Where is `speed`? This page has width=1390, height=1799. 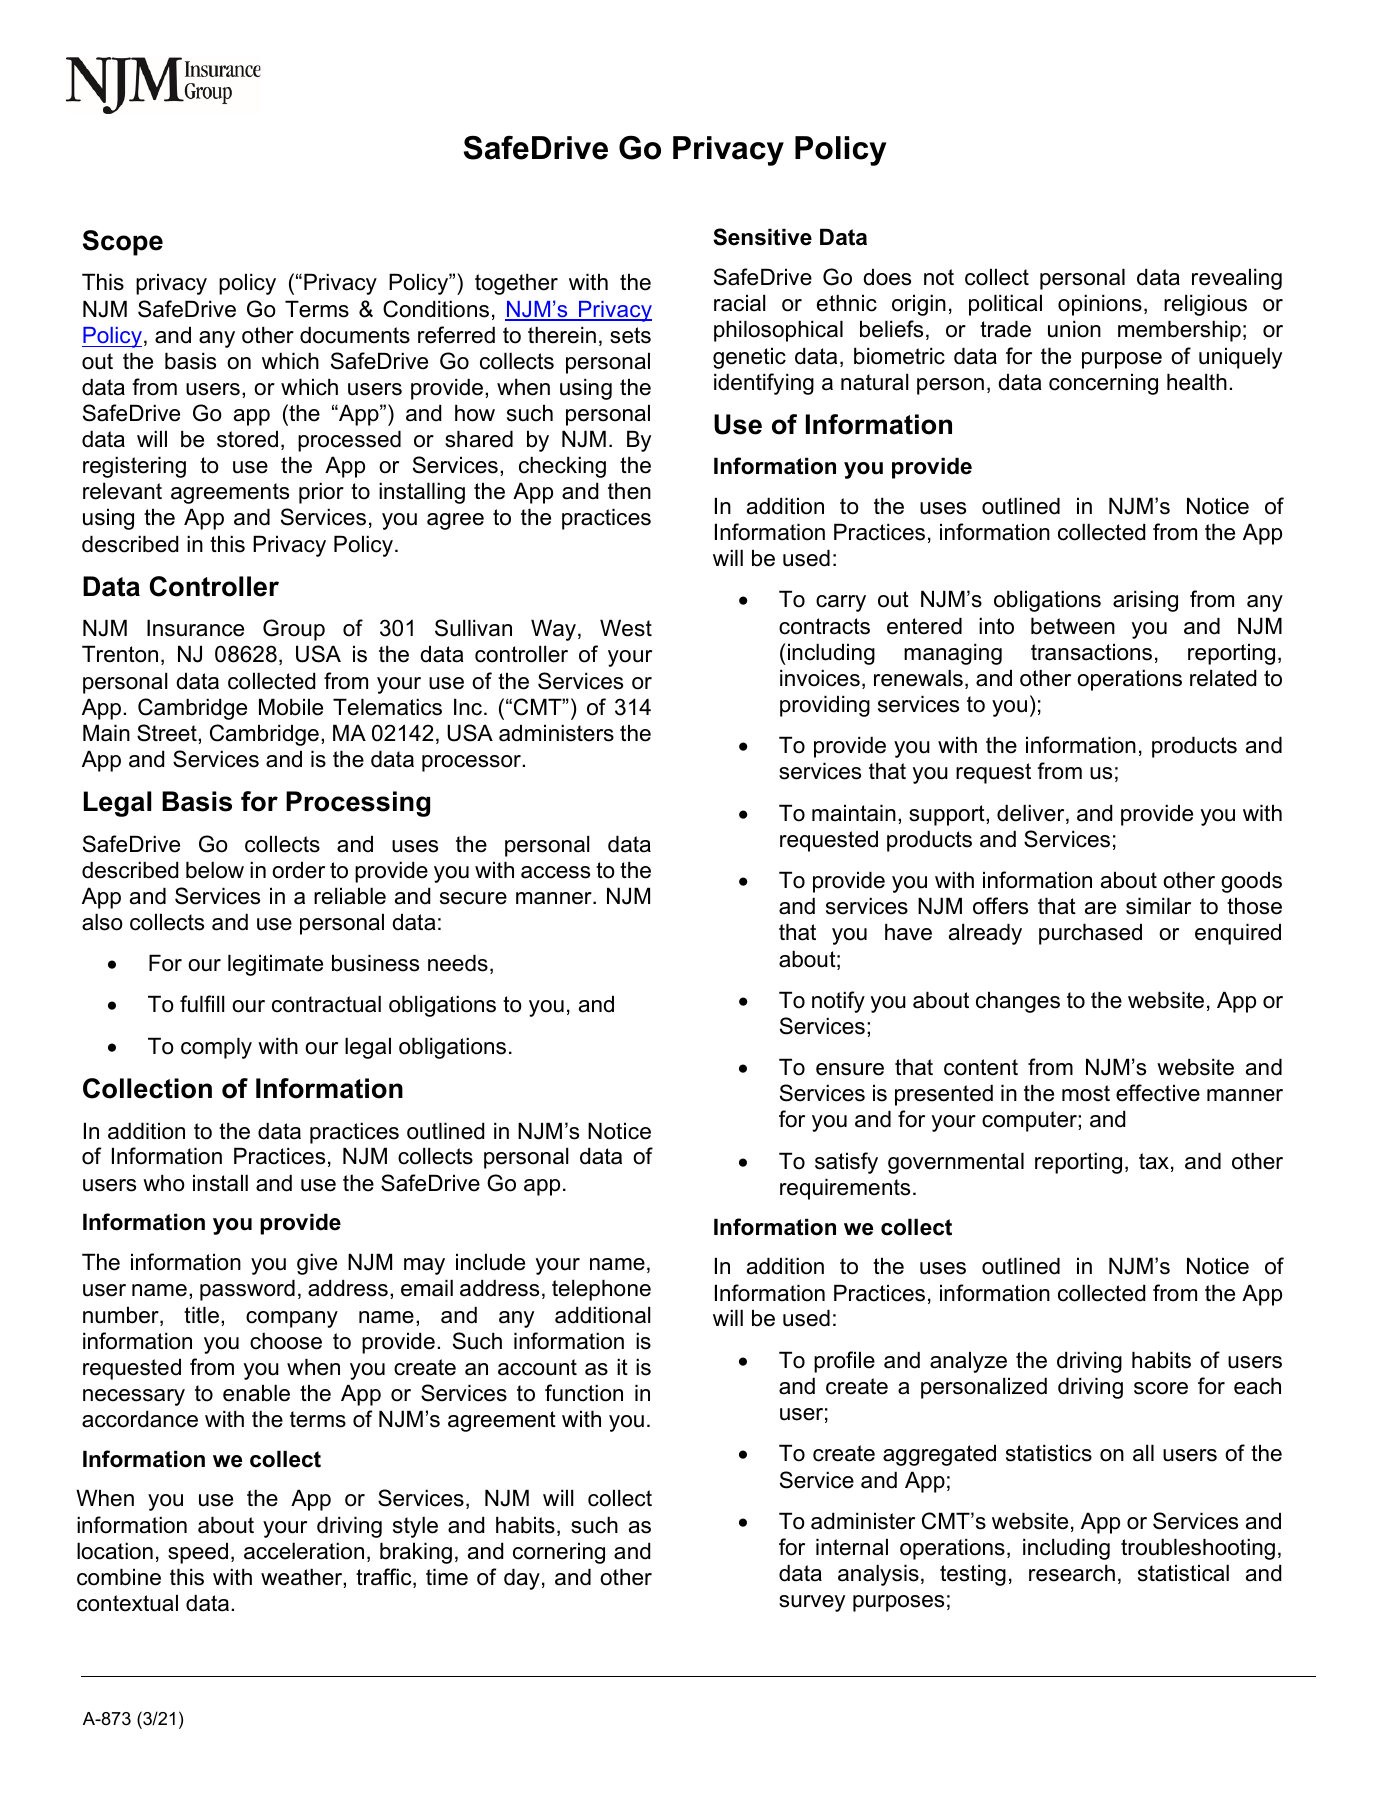 speed is located at coordinates (198, 1553).
